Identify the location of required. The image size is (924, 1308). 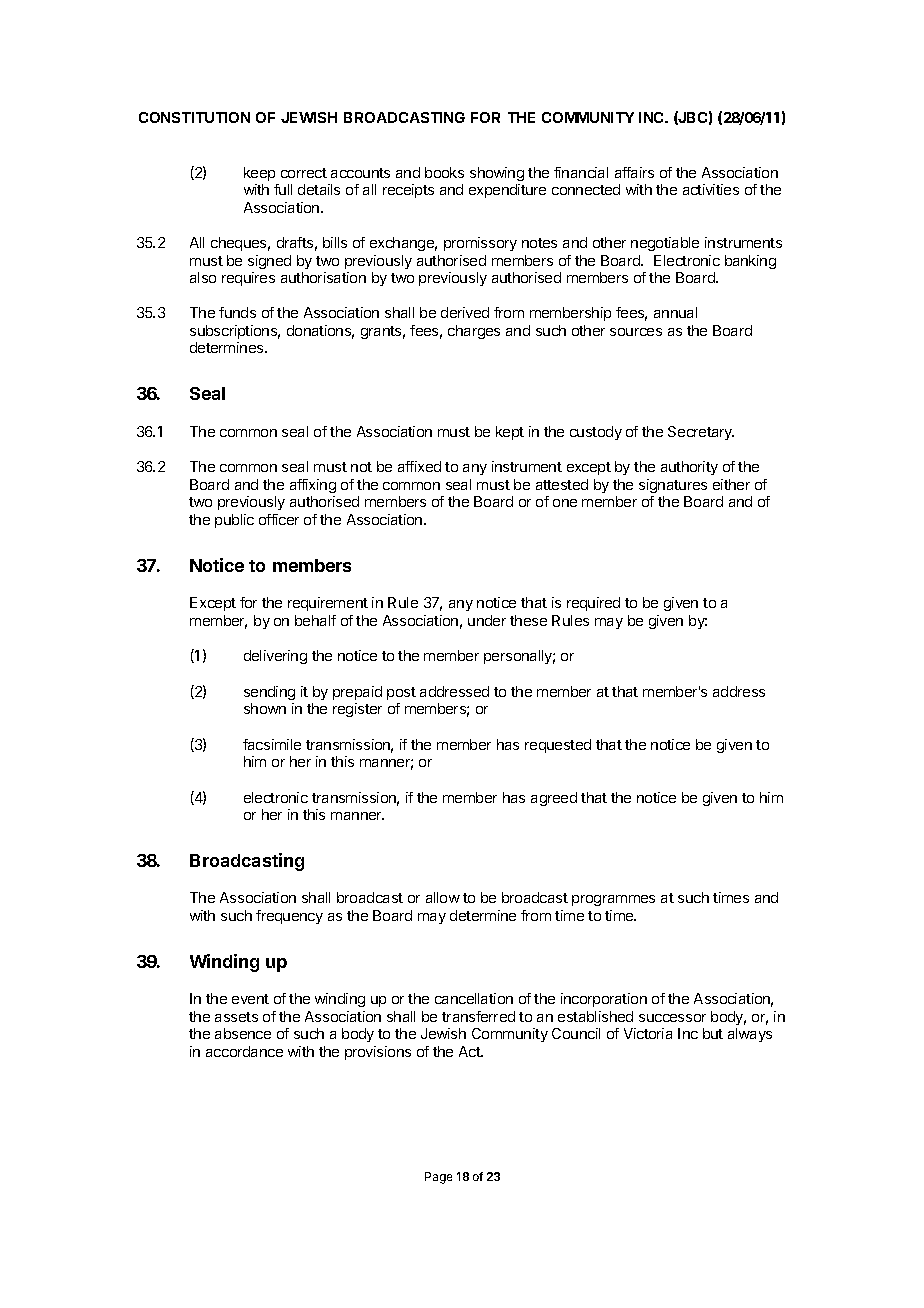
(593, 604).
